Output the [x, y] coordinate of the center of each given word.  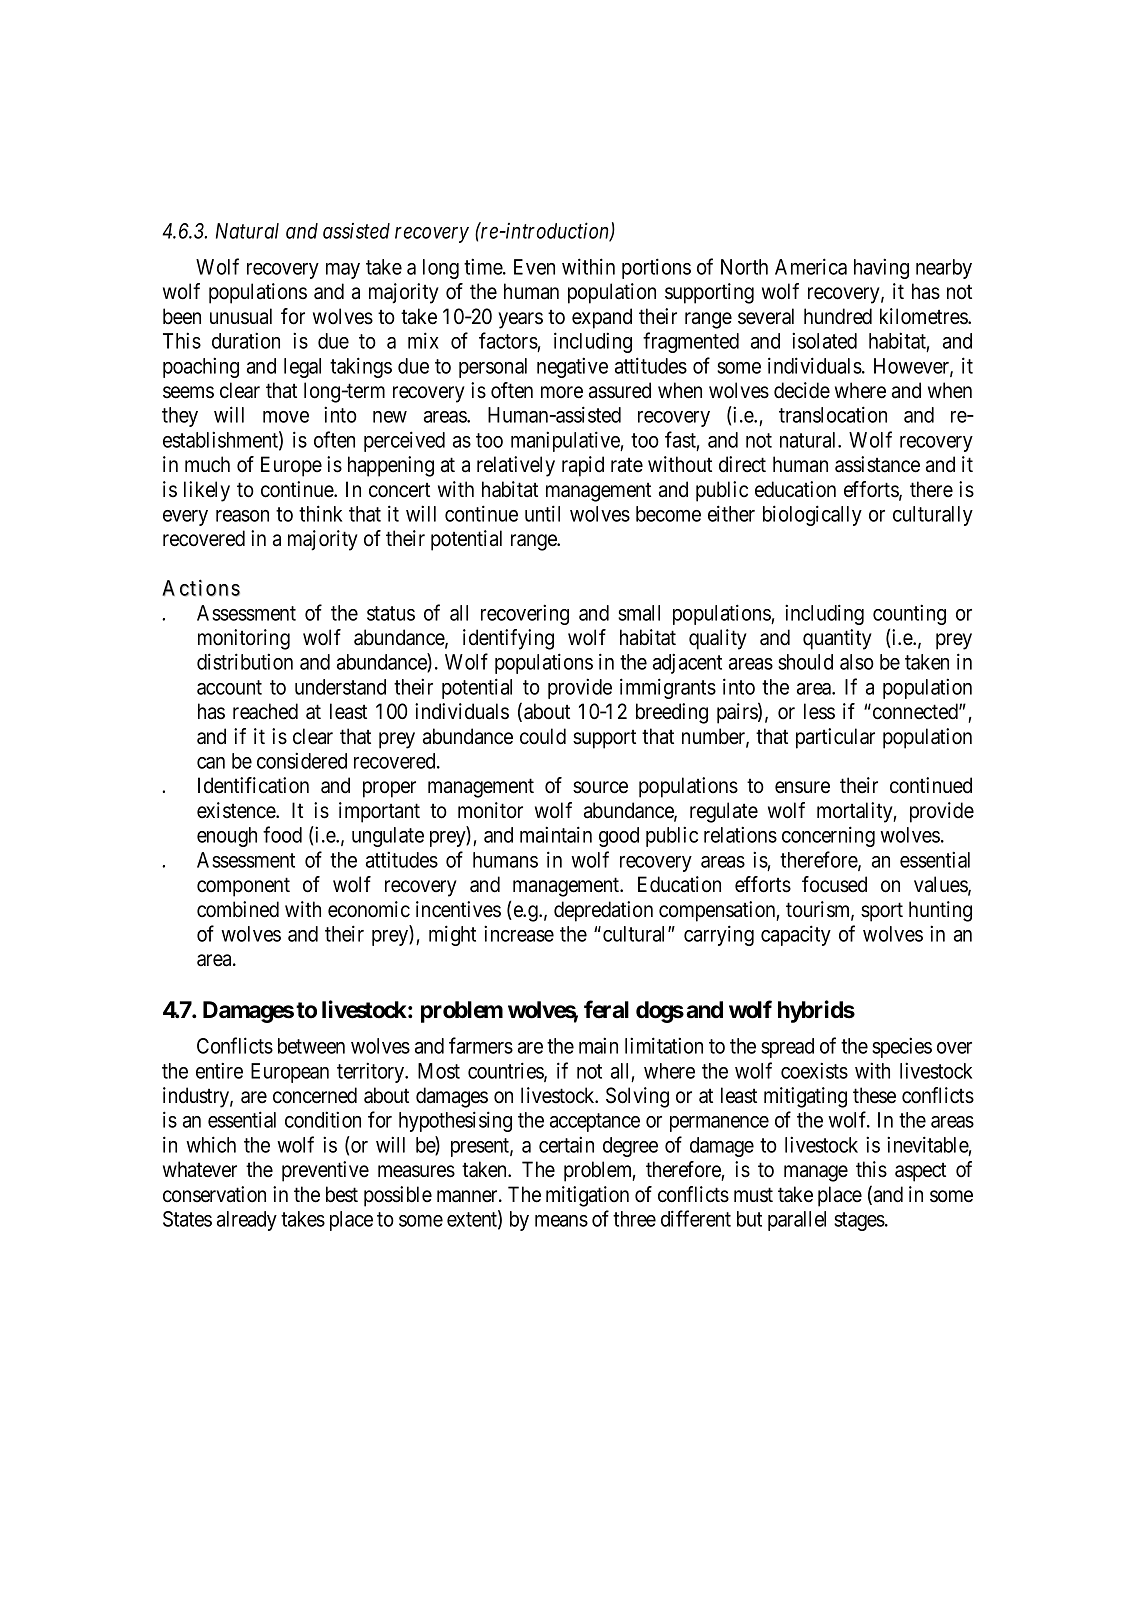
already [247, 1221]
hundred [838, 316]
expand [602, 318]
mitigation [587, 1196]
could [543, 736]
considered [302, 760]
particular [835, 738]
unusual [241, 316]
